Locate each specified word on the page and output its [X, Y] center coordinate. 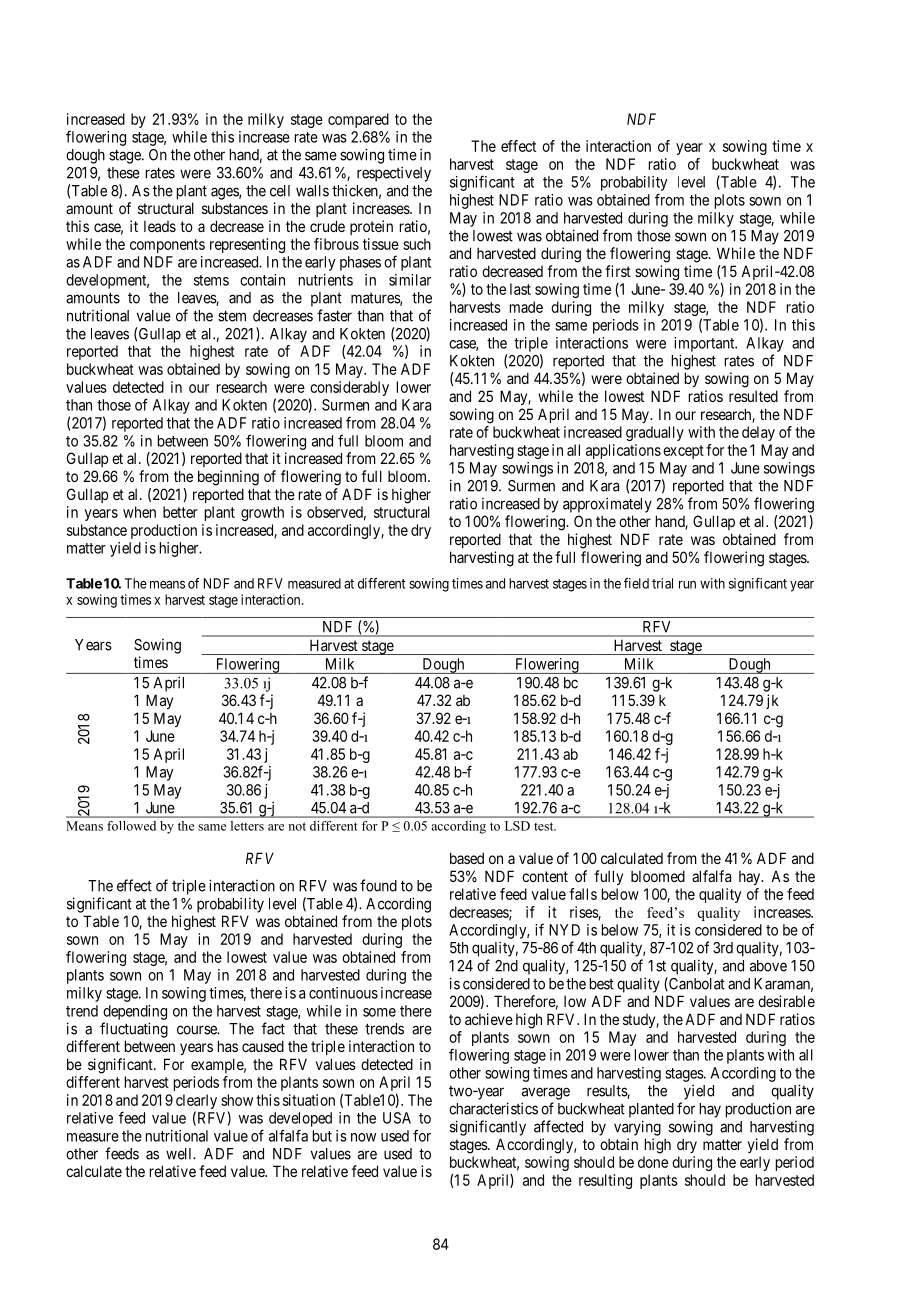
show [237, 1100]
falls [583, 894]
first [618, 271]
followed [131, 826]
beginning [228, 478]
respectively [394, 174]
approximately [607, 505]
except [683, 452]
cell [280, 191]
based [467, 858]
